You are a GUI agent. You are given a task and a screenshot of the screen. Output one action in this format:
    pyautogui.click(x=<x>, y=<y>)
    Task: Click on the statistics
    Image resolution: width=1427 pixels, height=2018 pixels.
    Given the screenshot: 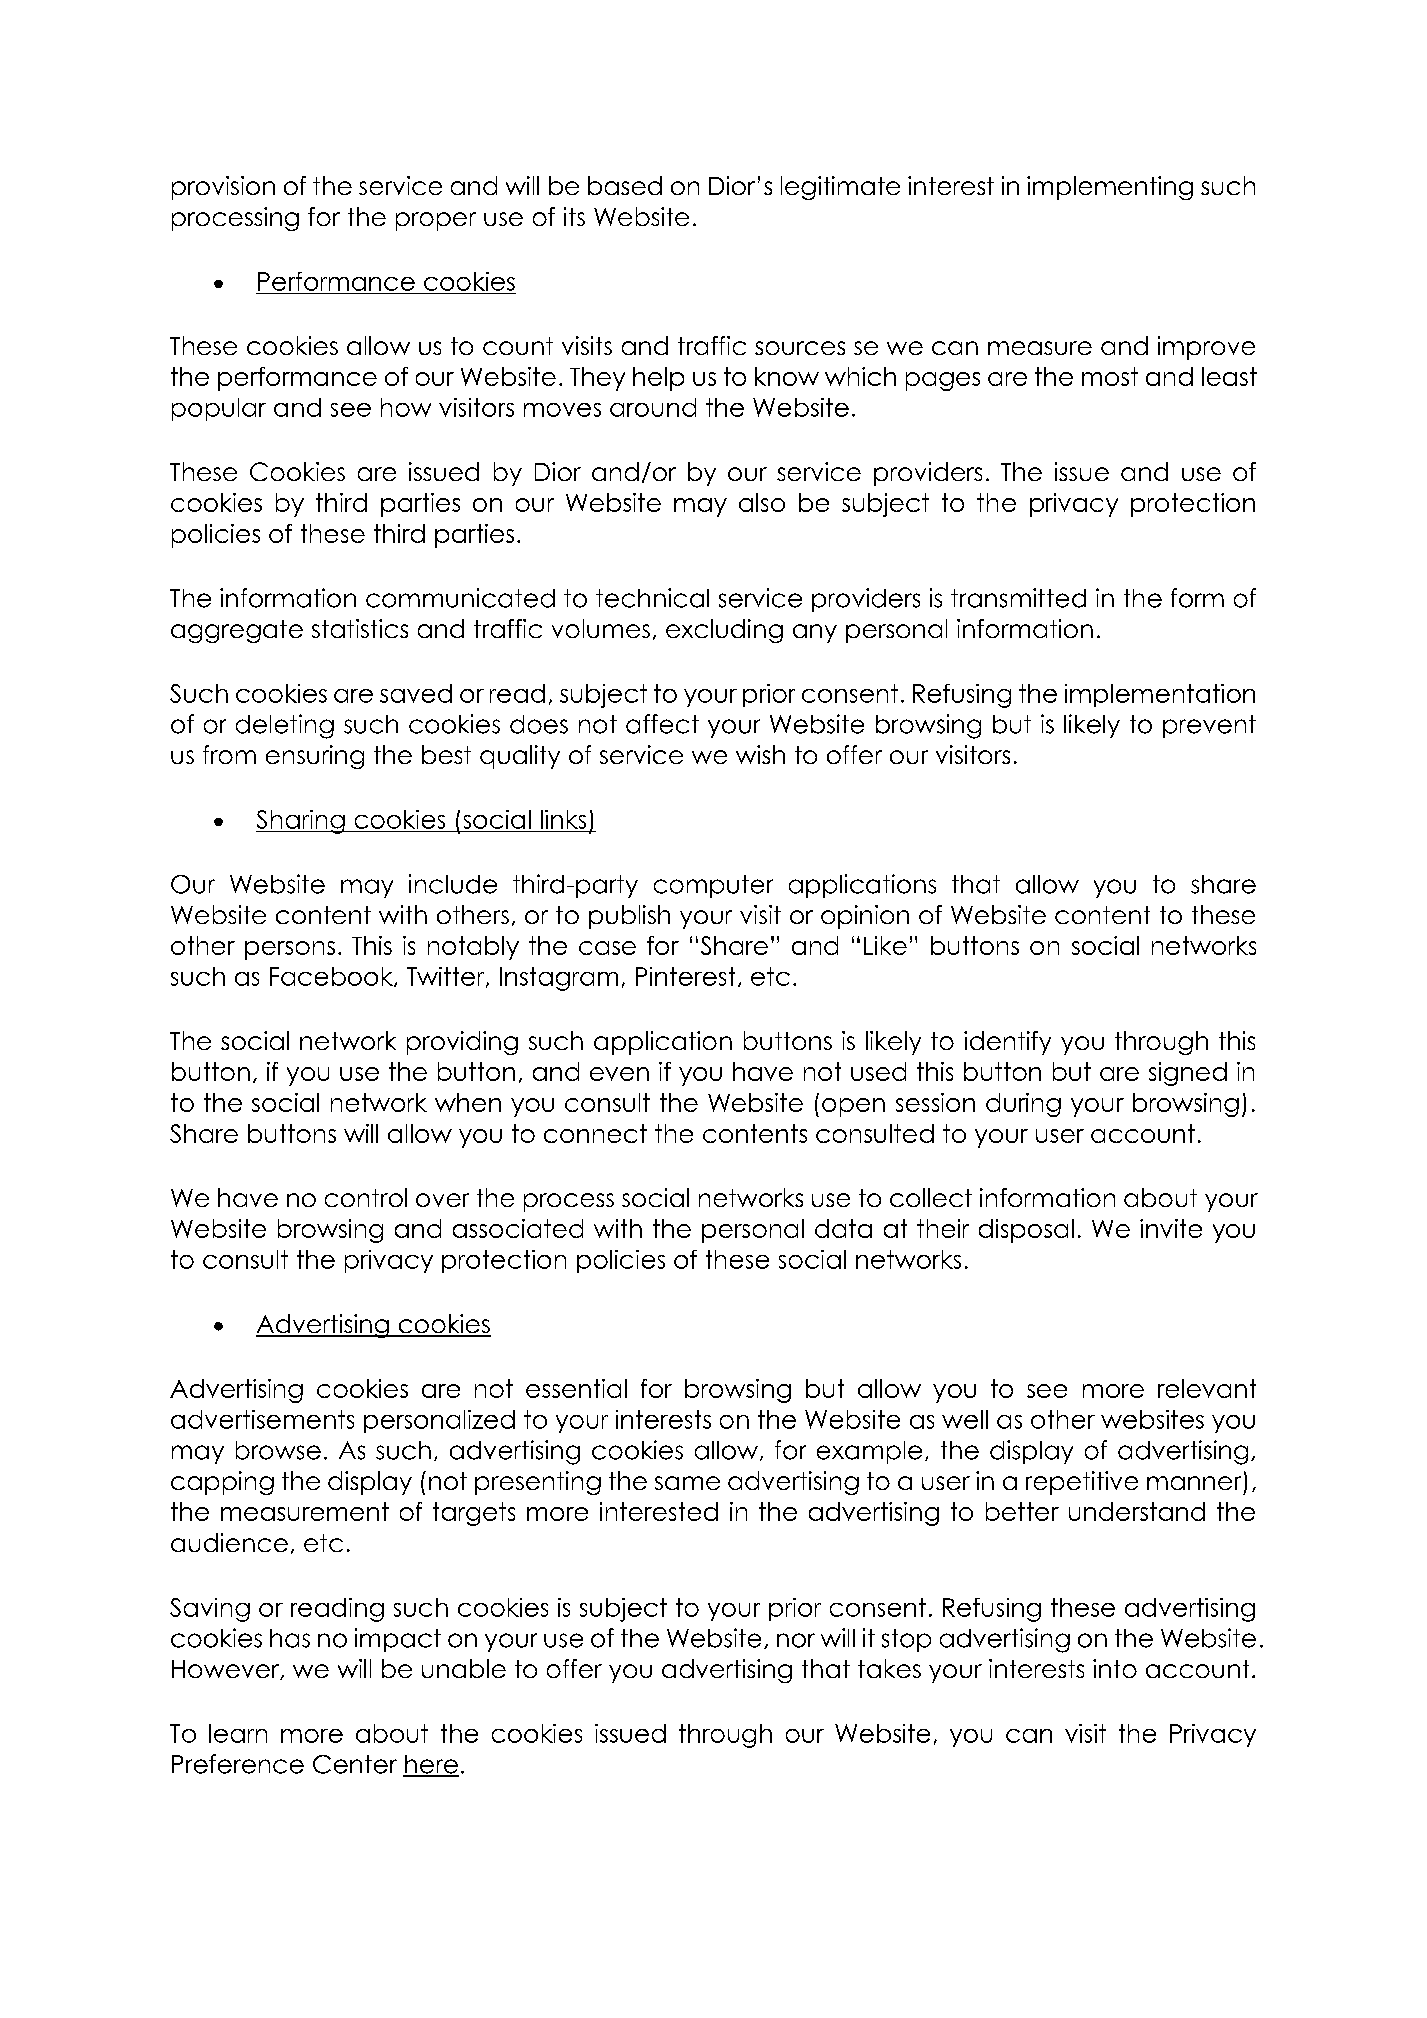 What is the action you would take?
    pyautogui.click(x=360, y=628)
